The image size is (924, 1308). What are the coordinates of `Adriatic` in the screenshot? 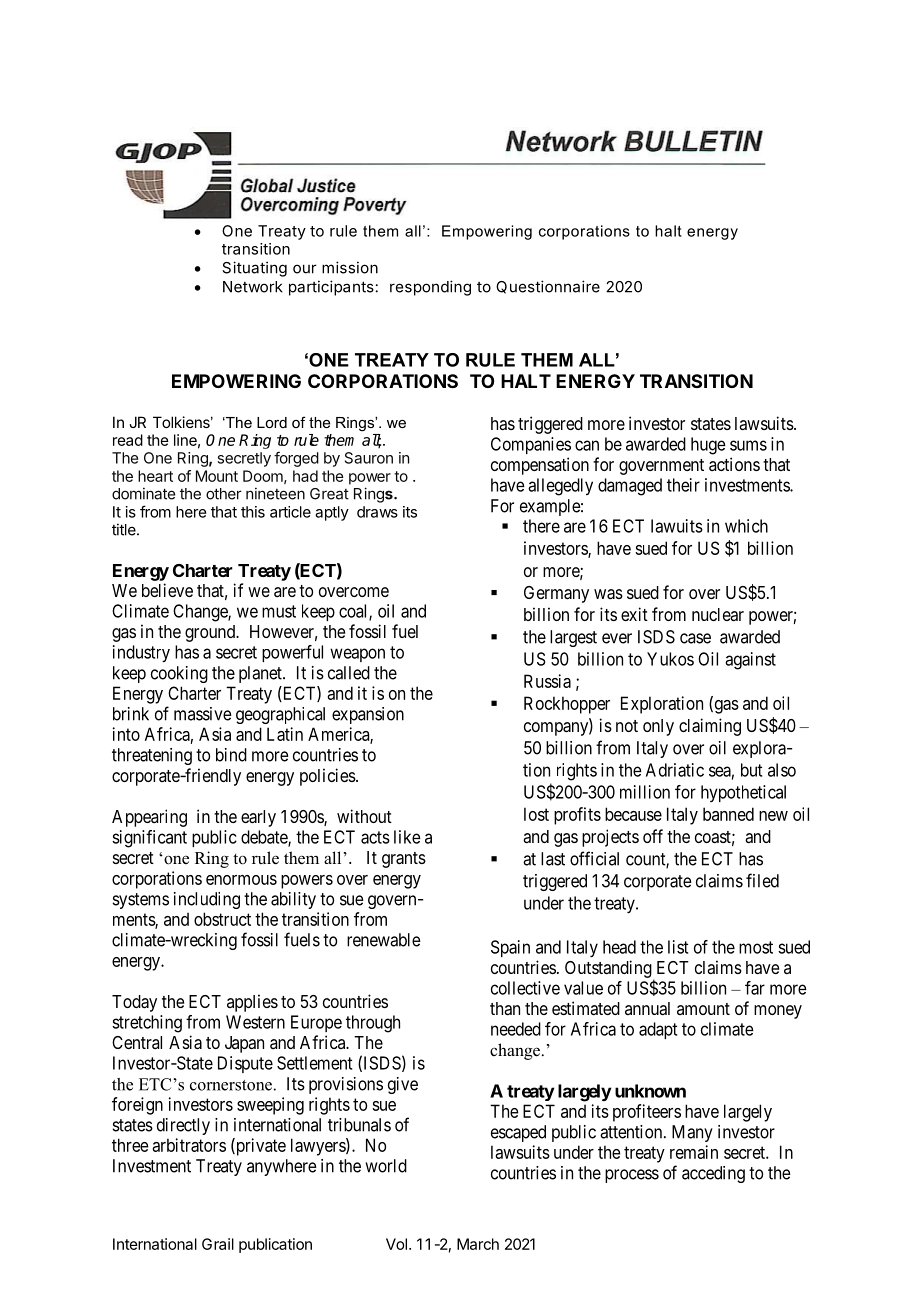 It's located at (675, 770).
